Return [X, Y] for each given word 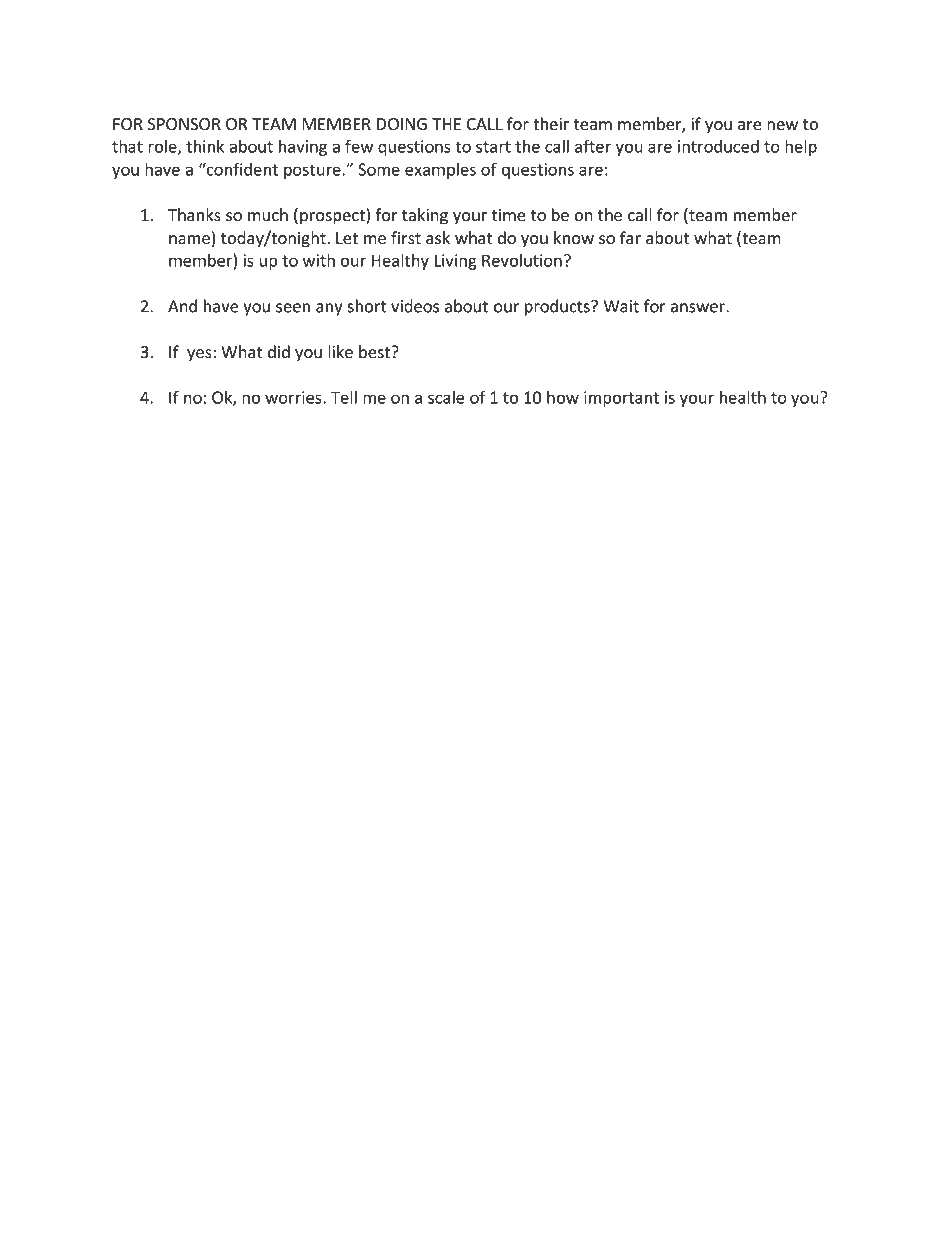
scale [446, 397]
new [782, 126]
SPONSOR [184, 124]
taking [425, 216]
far [630, 237]
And [182, 306]
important [621, 399]
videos [415, 306]
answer [699, 308]
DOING [402, 124]
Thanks [194, 214]
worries [294, 397]
